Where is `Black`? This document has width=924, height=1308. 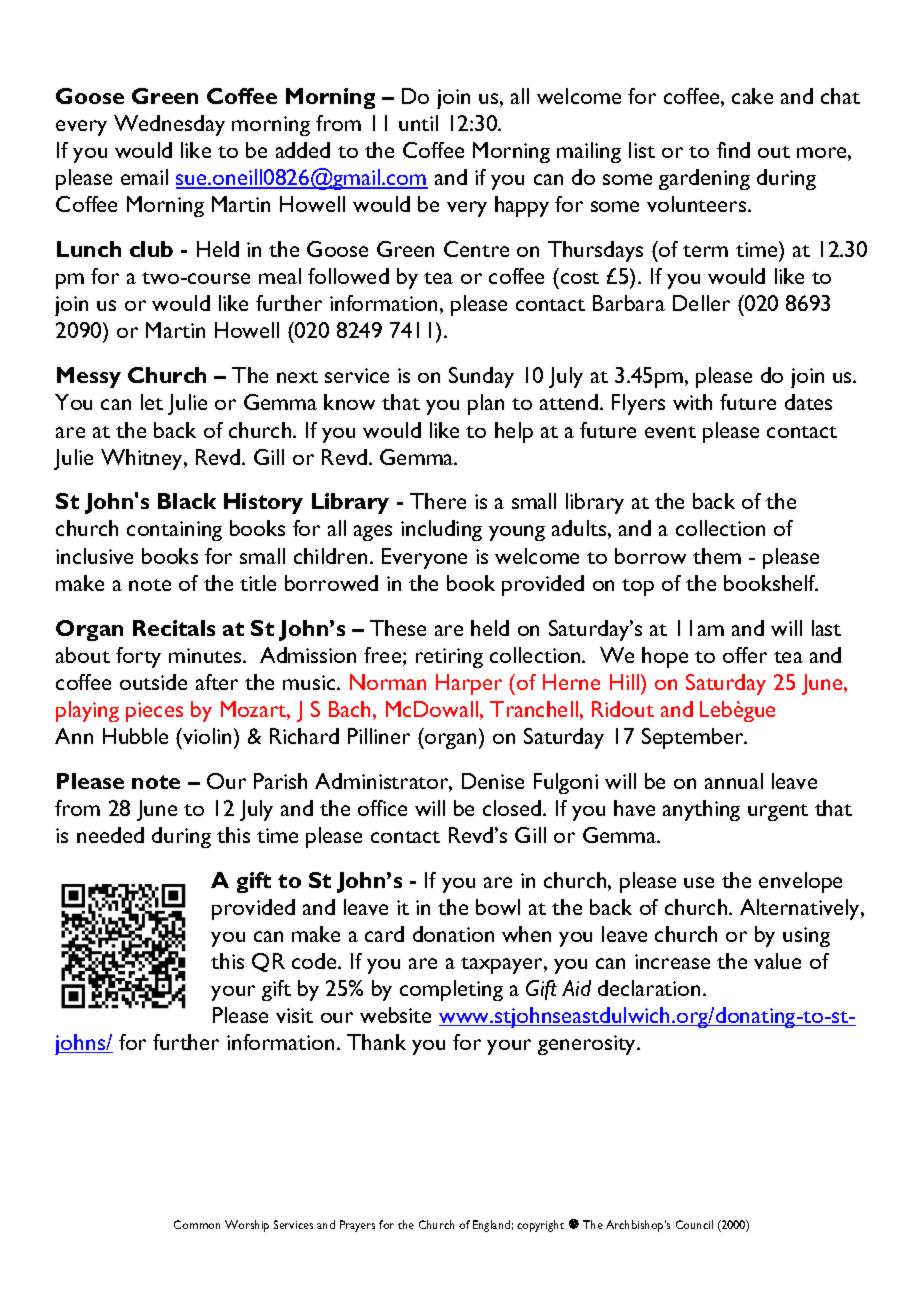 Black is located at coordinates (187, 501).
